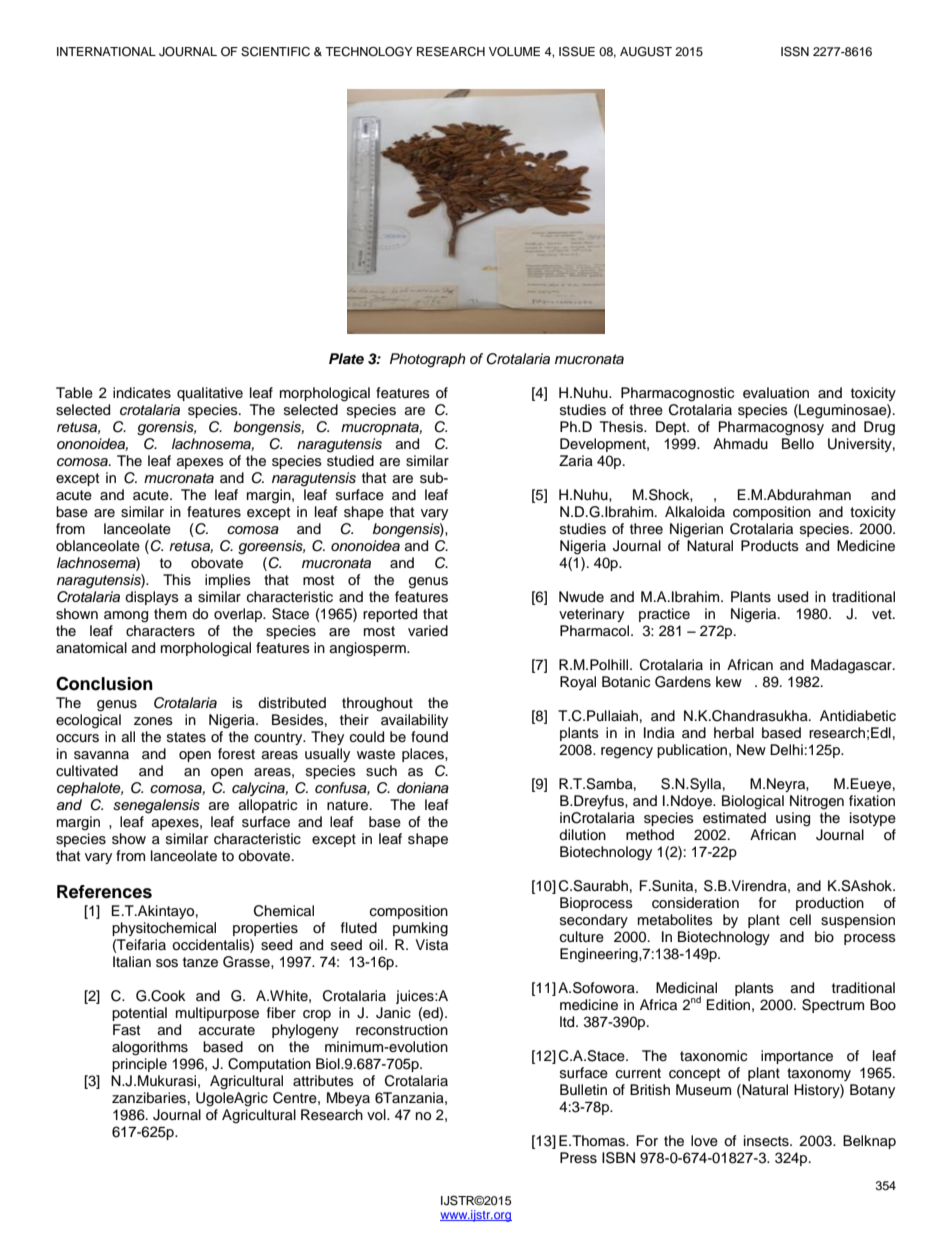 This page has width=952, height=1233. Describe the element at coordinates (186, 737) in the page. I see `states` at that location.
